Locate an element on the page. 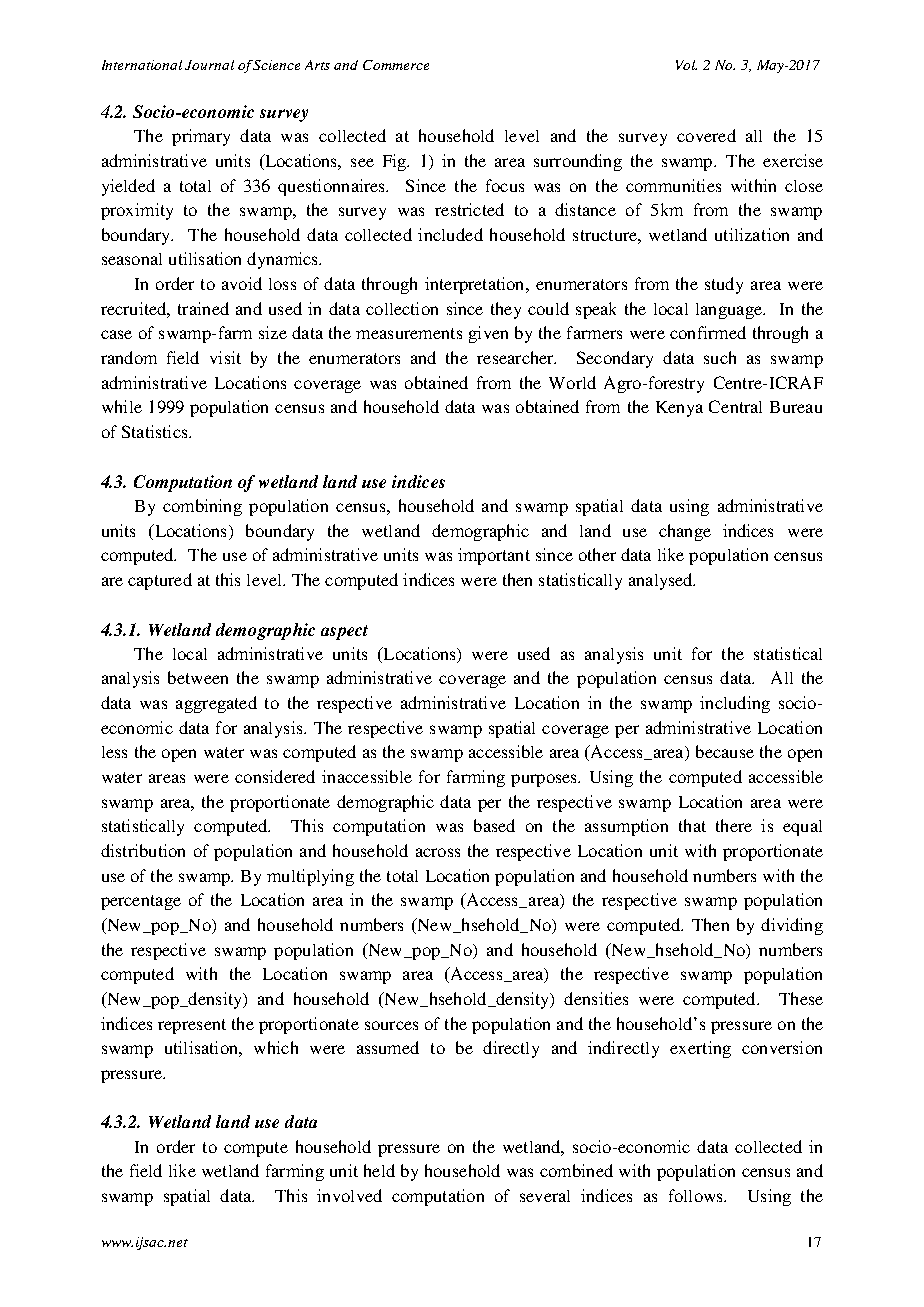 The width and height of the document is (924, 1307). held is located at coordinates (379, 1170).
